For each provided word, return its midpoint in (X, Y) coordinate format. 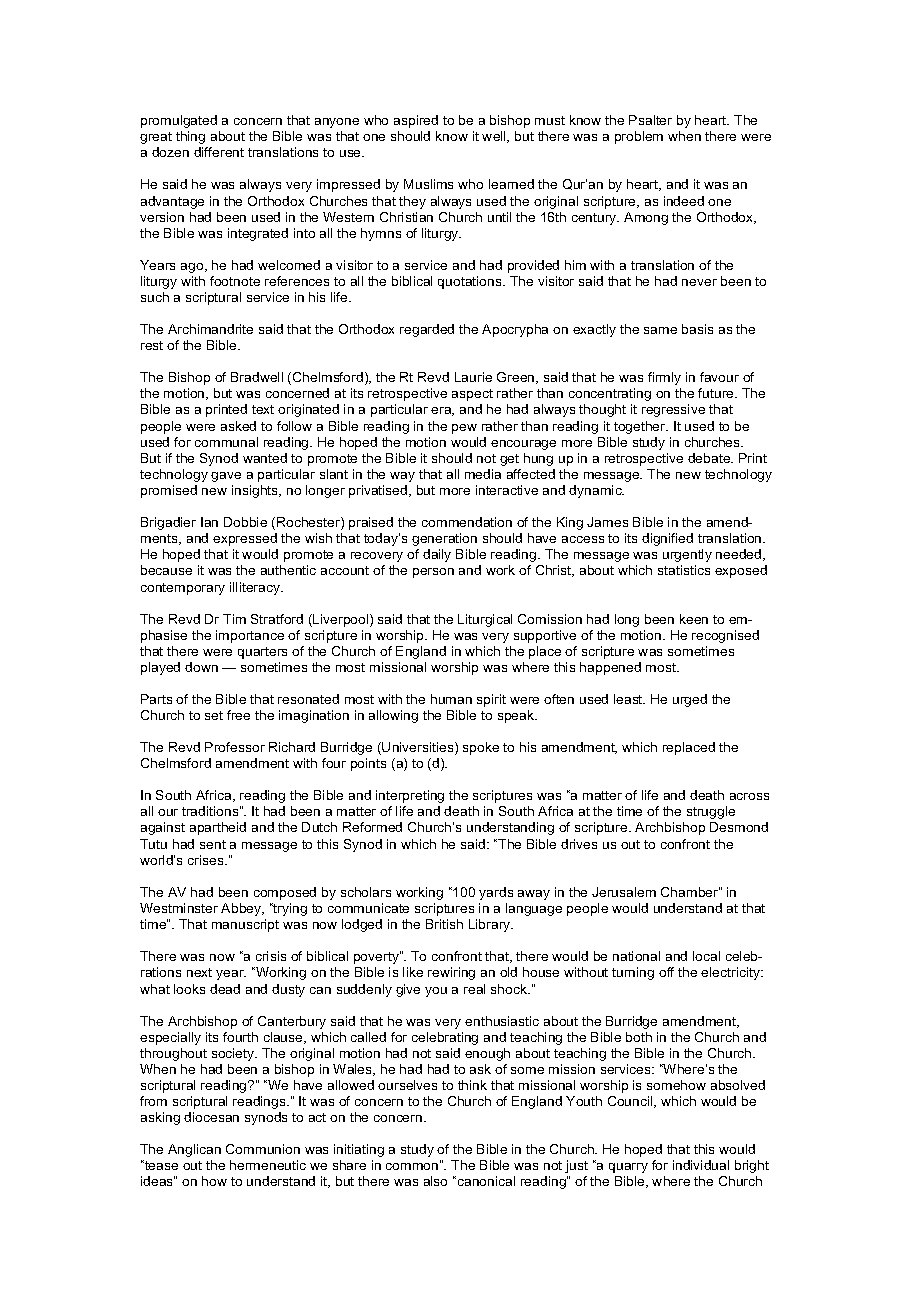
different (219, 152)
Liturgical (485, 620)
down (201, 667)
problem (639, 137)
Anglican (194, 1150)
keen (694, 619)
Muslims (428, 184)
